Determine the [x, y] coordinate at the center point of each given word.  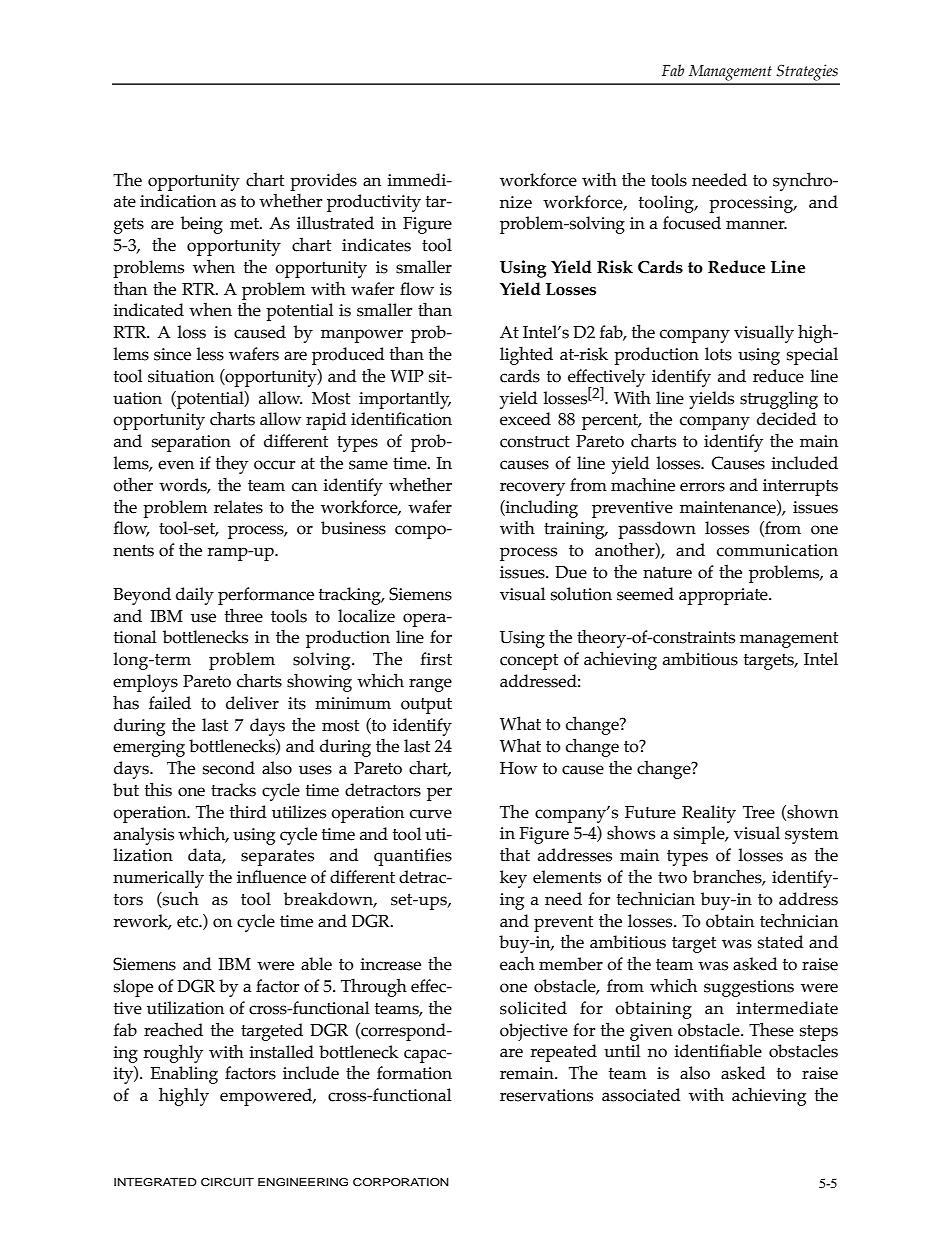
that [515, 854]
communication [777, 550]
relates [238, 507]
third [248, 811]
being [202, 225]
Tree [759, 812]
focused [692, 223]
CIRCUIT [227, 1182]
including [541, 509]
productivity [374, 203]
